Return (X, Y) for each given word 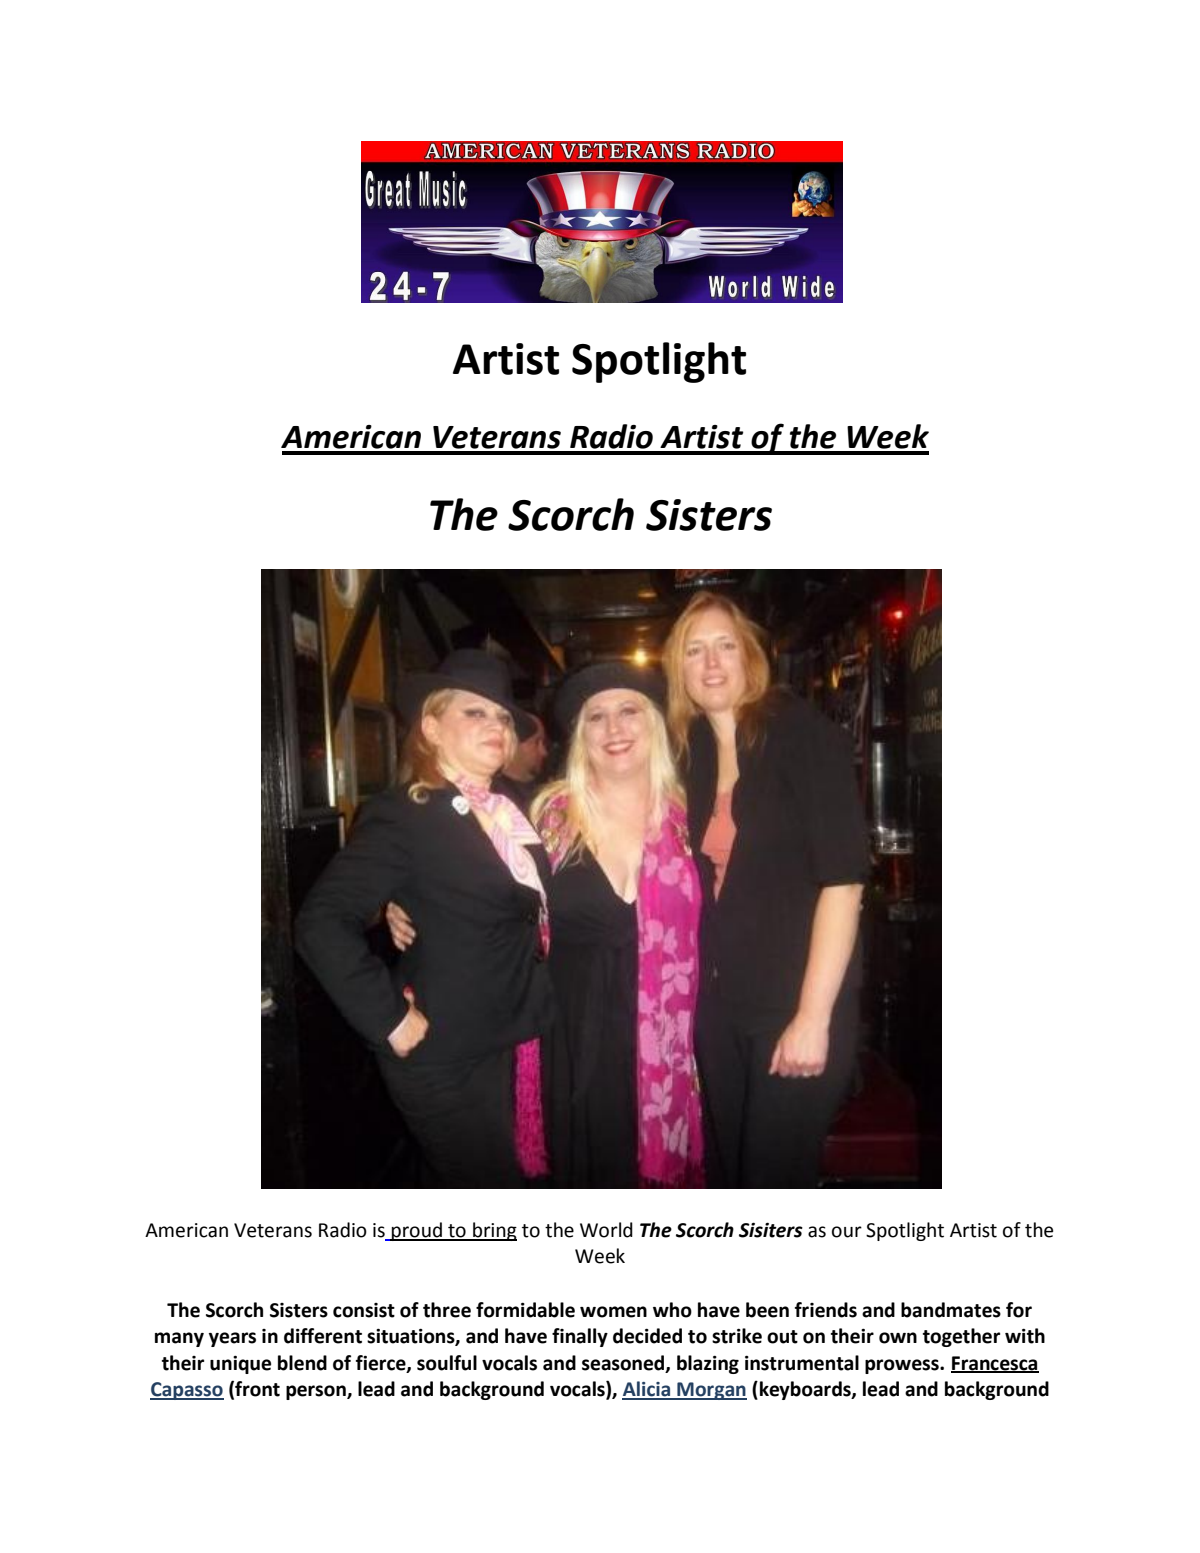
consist (364, 1310)
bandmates (951, 1310)
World (606, 1230)
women (613, 1312)
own (898, 1338)
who (672, 1310)
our (847, 1232)
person (317, 1392)
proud (417, 1231)
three (447, 1310)
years (232, 1339)
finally (580, 1337)
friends (826, 1310)
